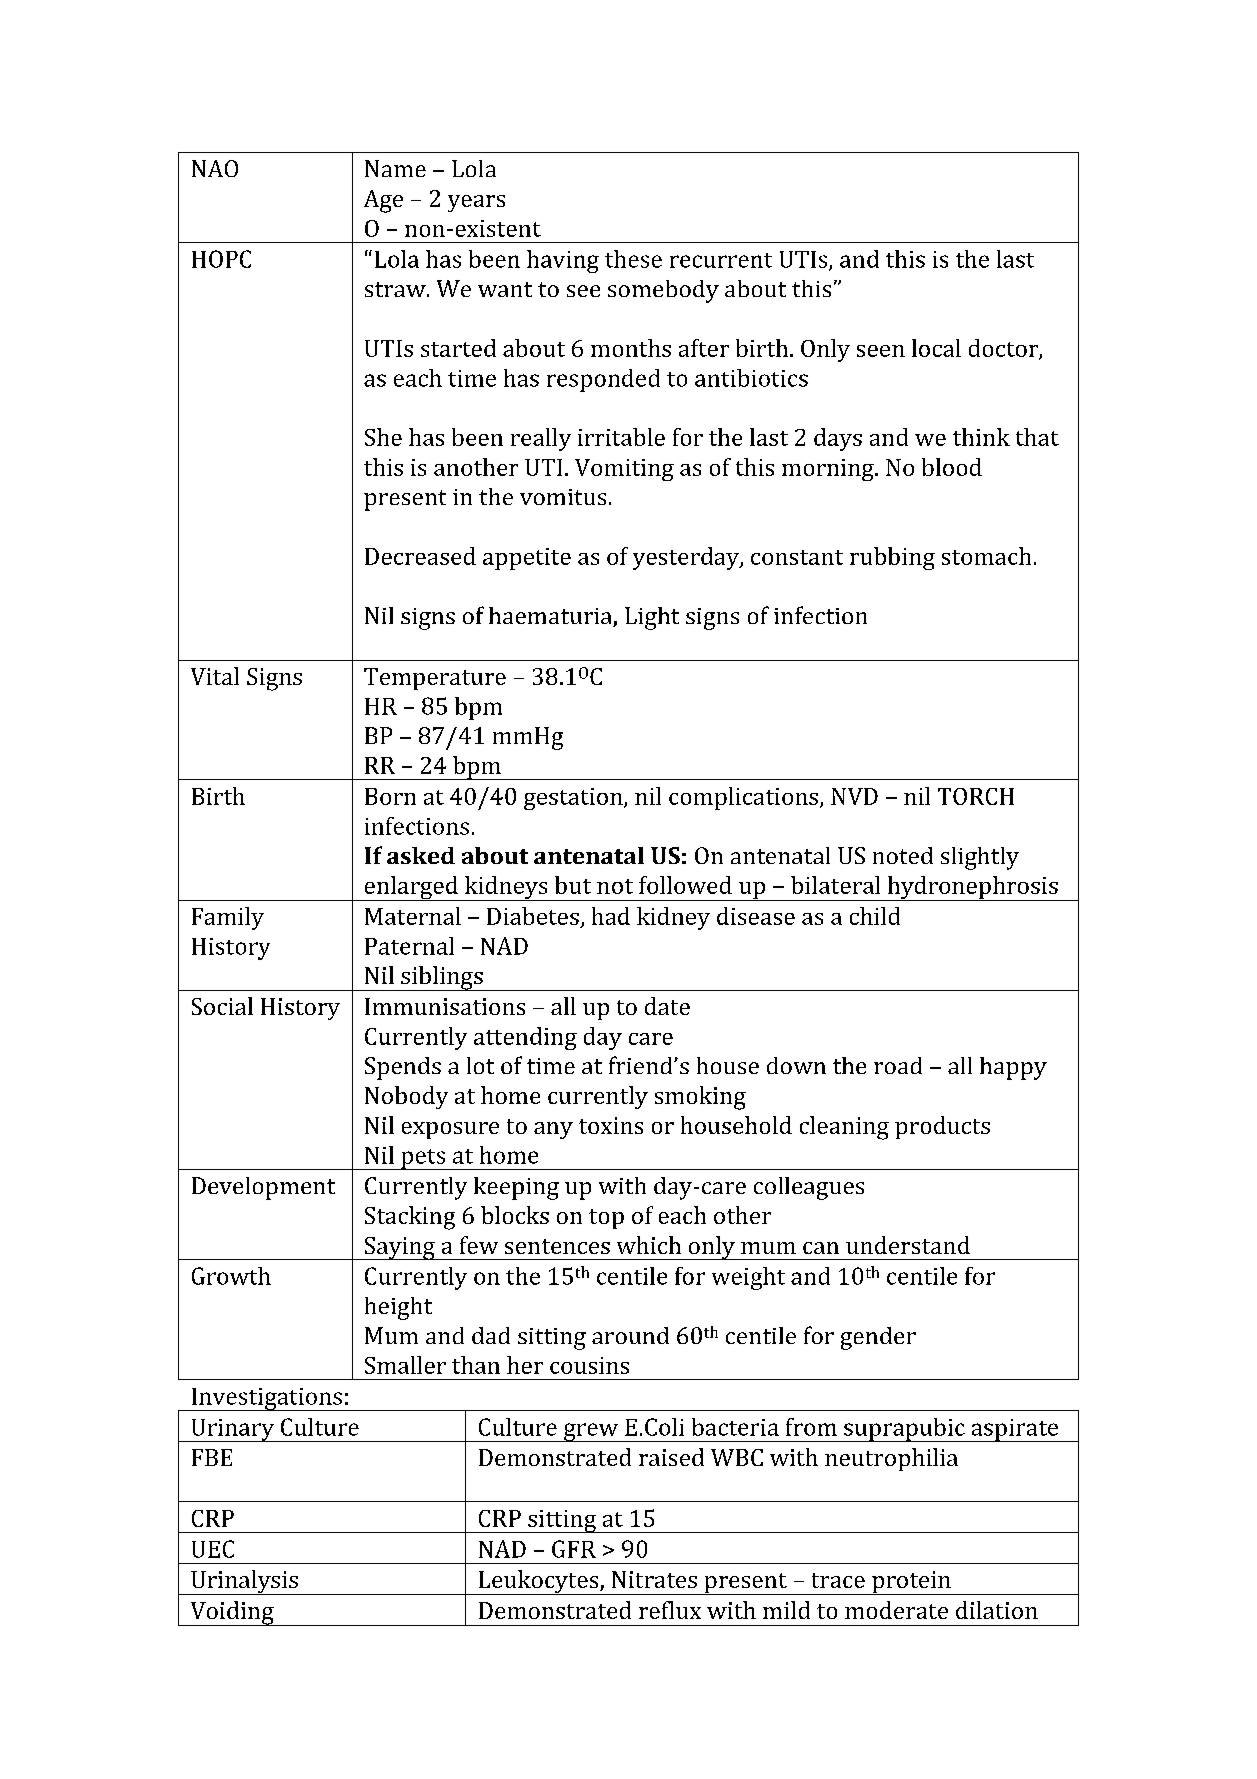  Describe the element at coordinates (687, 558) in the page. I see `yesterday` at that location.
